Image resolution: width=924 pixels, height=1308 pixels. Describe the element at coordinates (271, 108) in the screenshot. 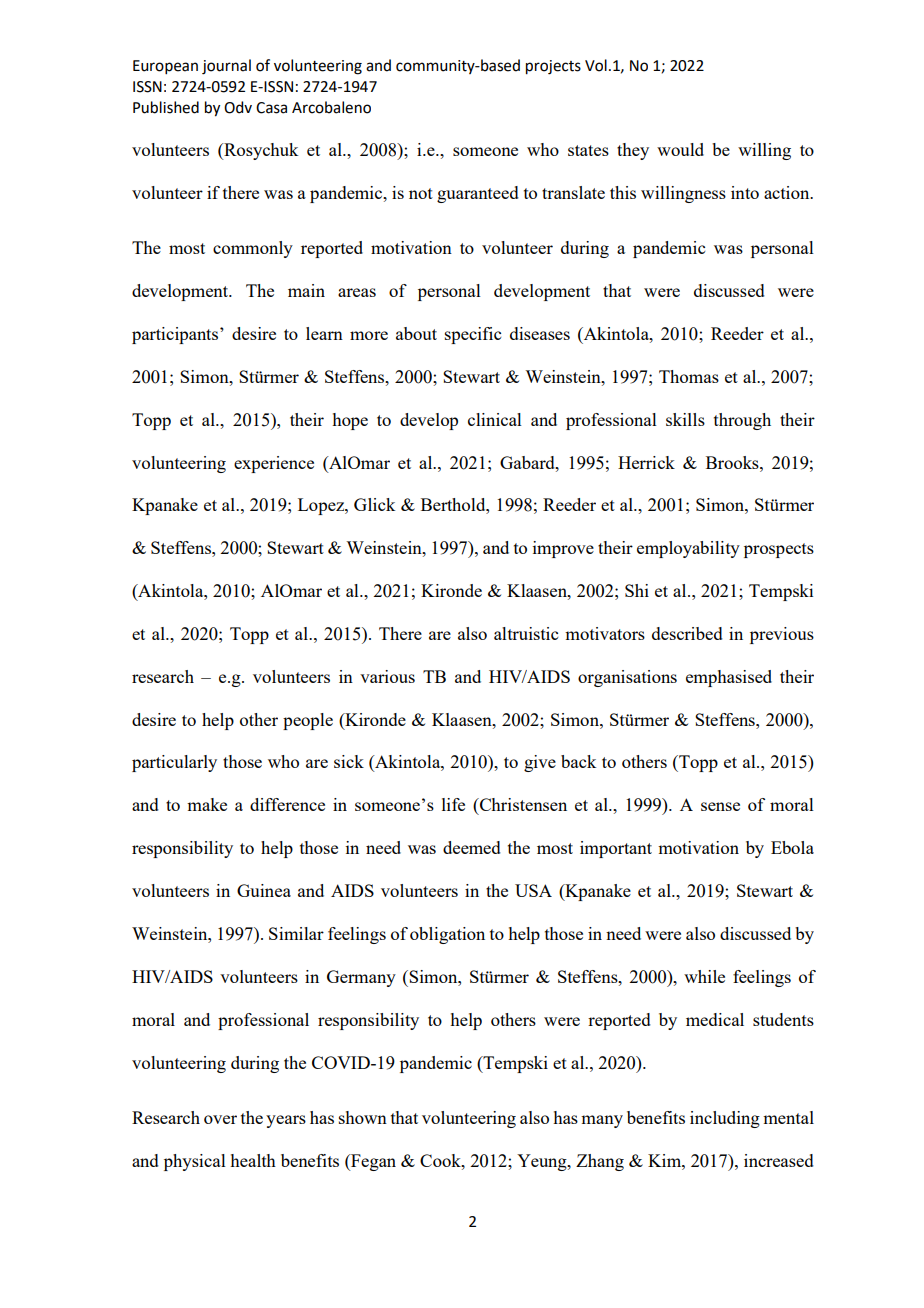

I see `Casa` at that location.
